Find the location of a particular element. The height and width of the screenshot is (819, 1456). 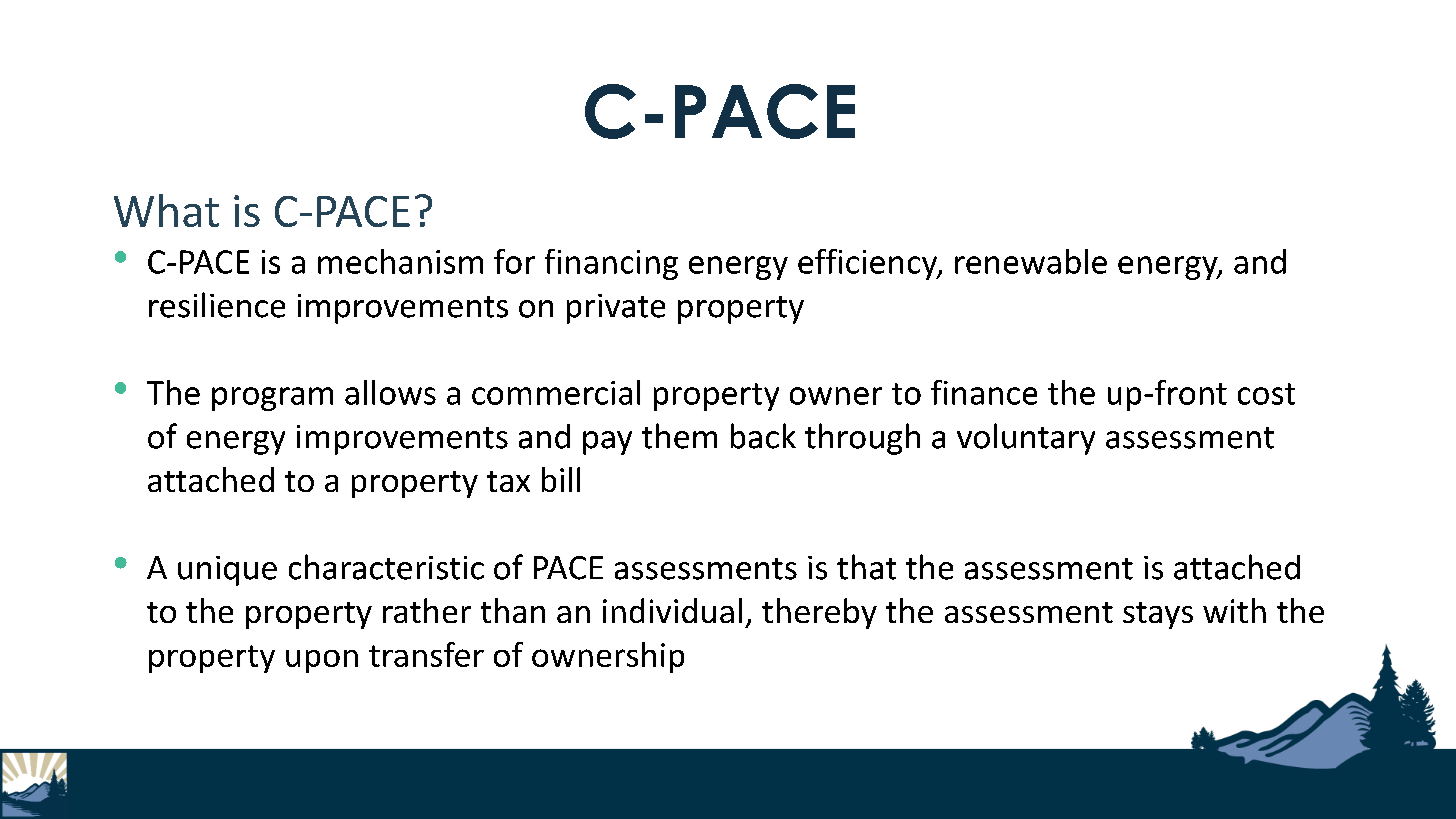

What is located at coordinates (166, 210).
